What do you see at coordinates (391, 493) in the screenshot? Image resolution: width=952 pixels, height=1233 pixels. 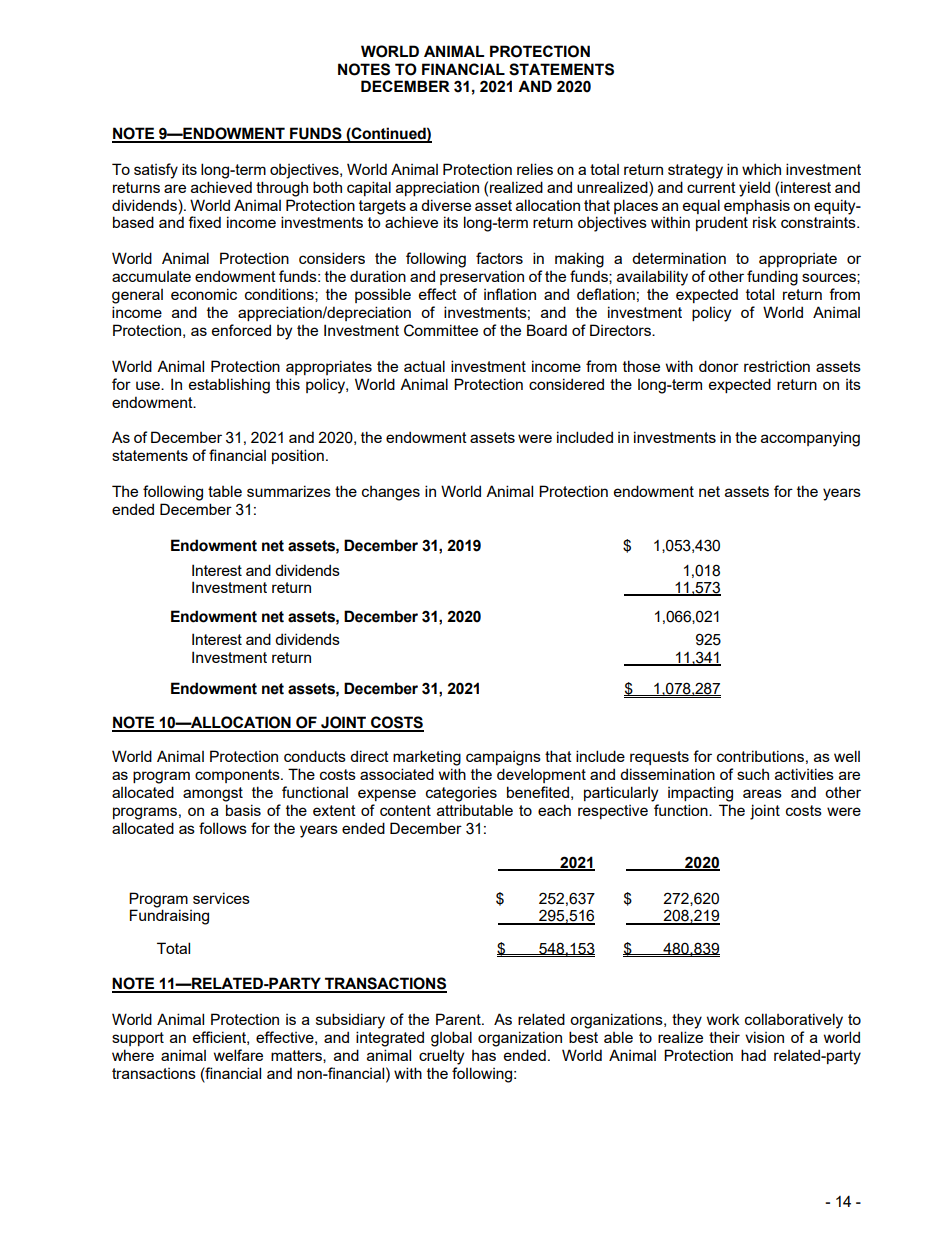 I see `changes` at bounding box center [391, 493].
